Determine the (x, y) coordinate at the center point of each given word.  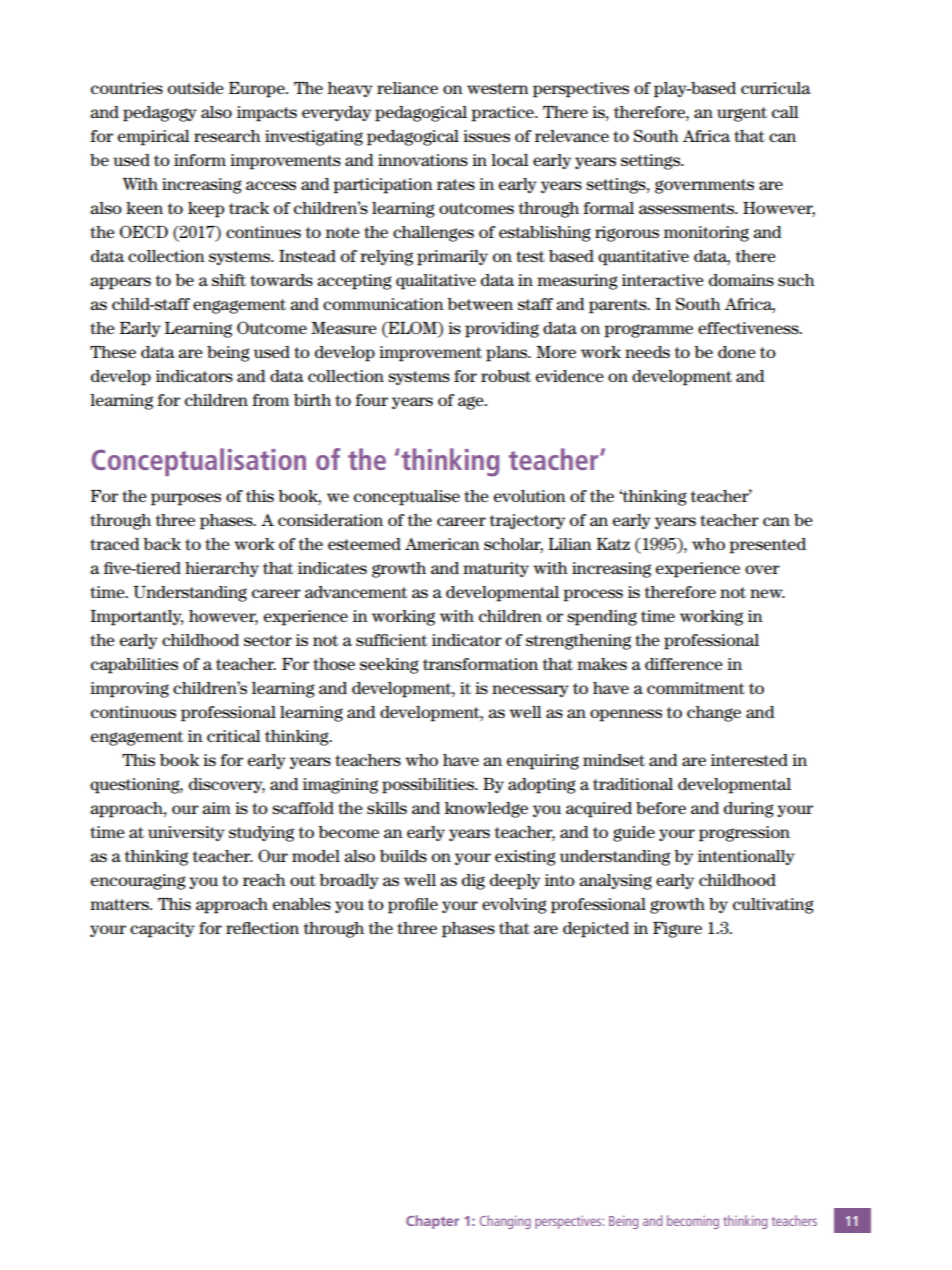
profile (413, 906)
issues (486, 136)
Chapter (432, 1222)
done (737, 352)
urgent (742, 114)
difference (684, 664)
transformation (480, 664)
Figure (677, 930)
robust (506, 376)
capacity (162, 930)
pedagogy (160, 114)
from (270, 400)
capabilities (134, 666)
